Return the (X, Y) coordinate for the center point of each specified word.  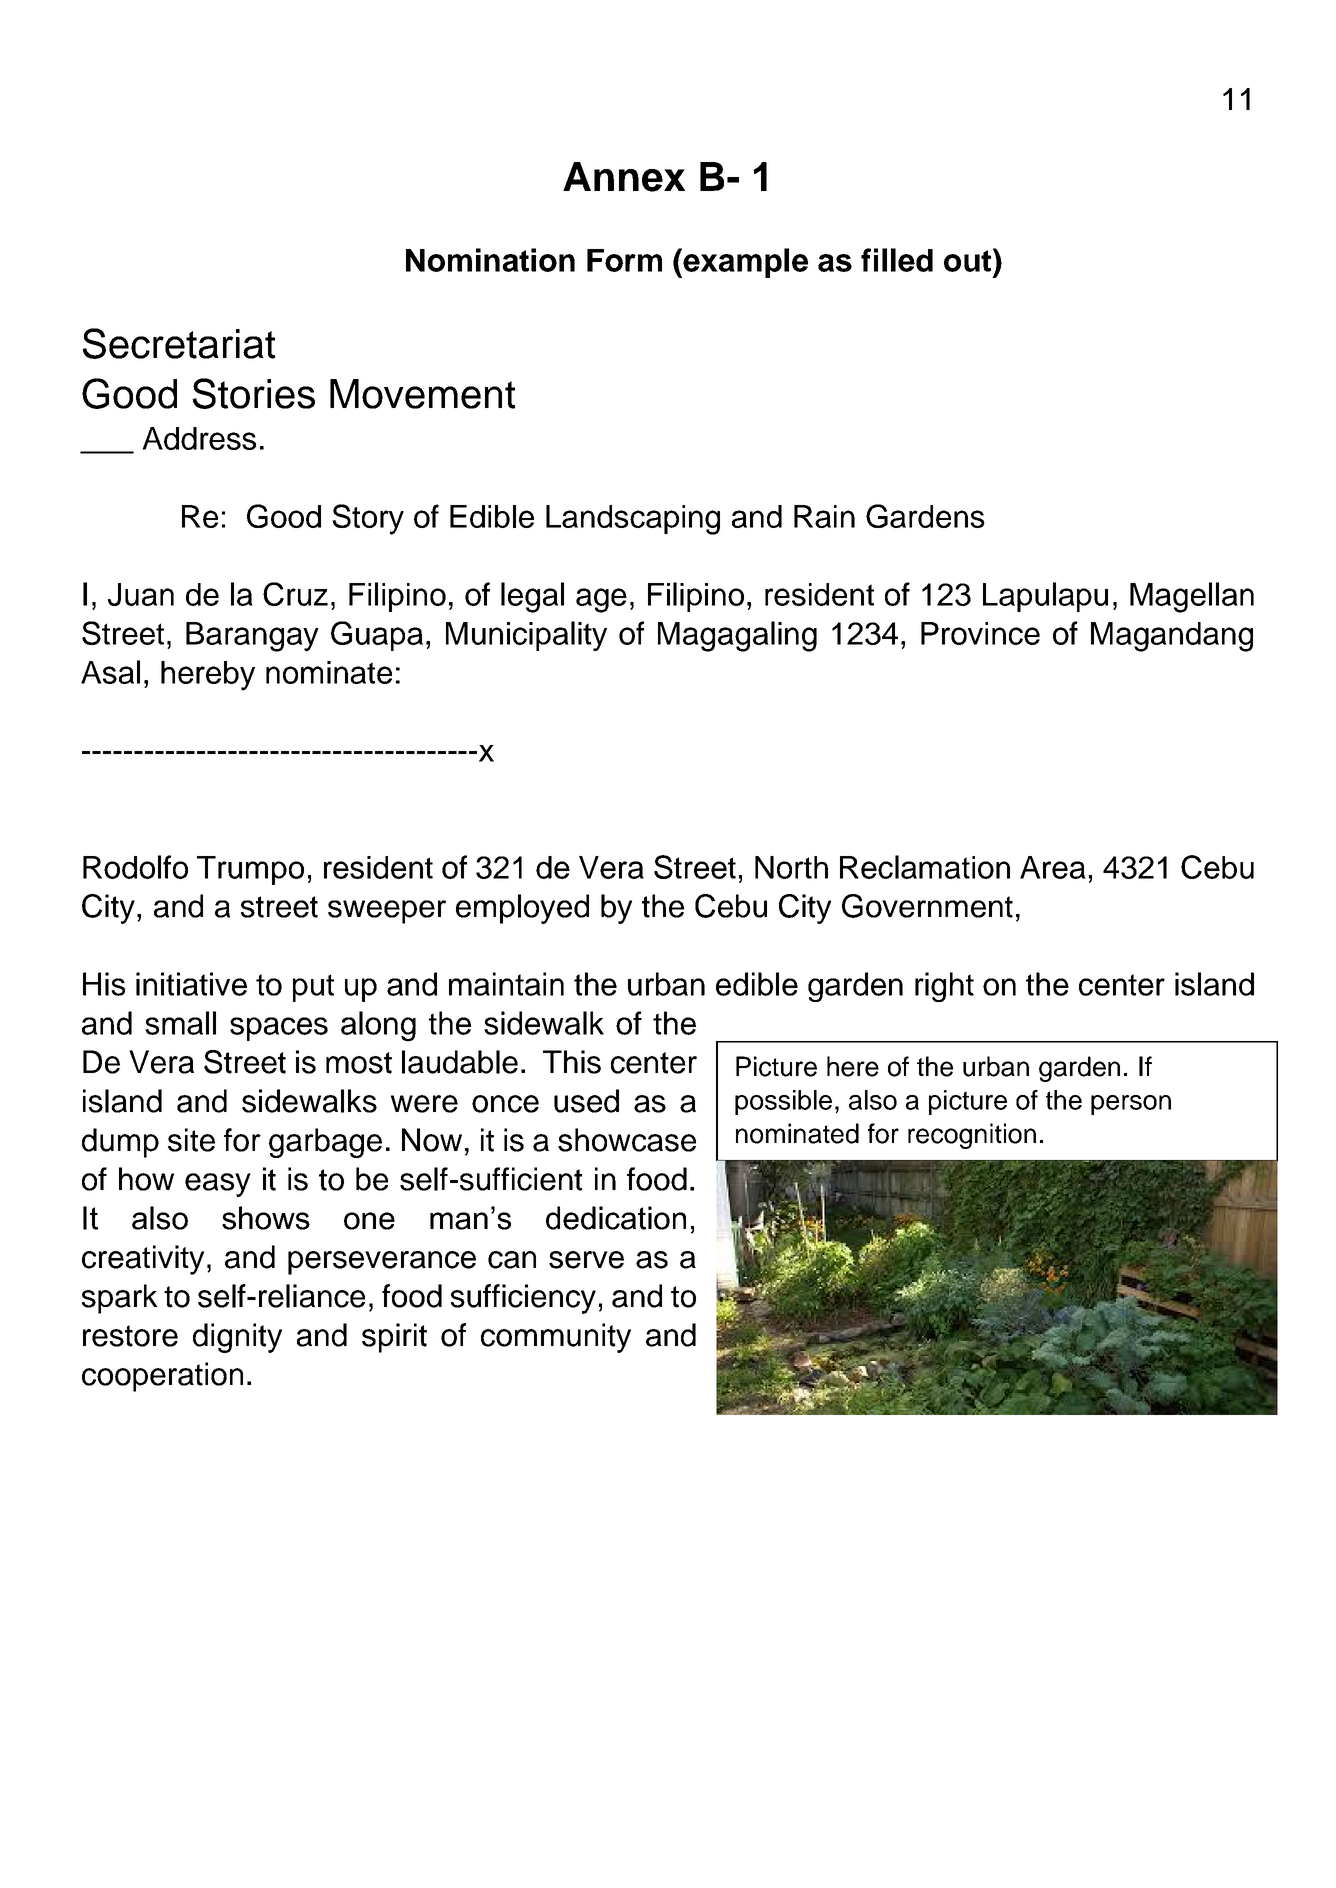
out (969, 260)
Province (980, 633)
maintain (506, 984)
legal (532, 597)
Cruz (295, 594)
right (944, 987)
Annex (624, 177)
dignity (237, 1338)
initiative (191, 984)
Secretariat (179, 343)
